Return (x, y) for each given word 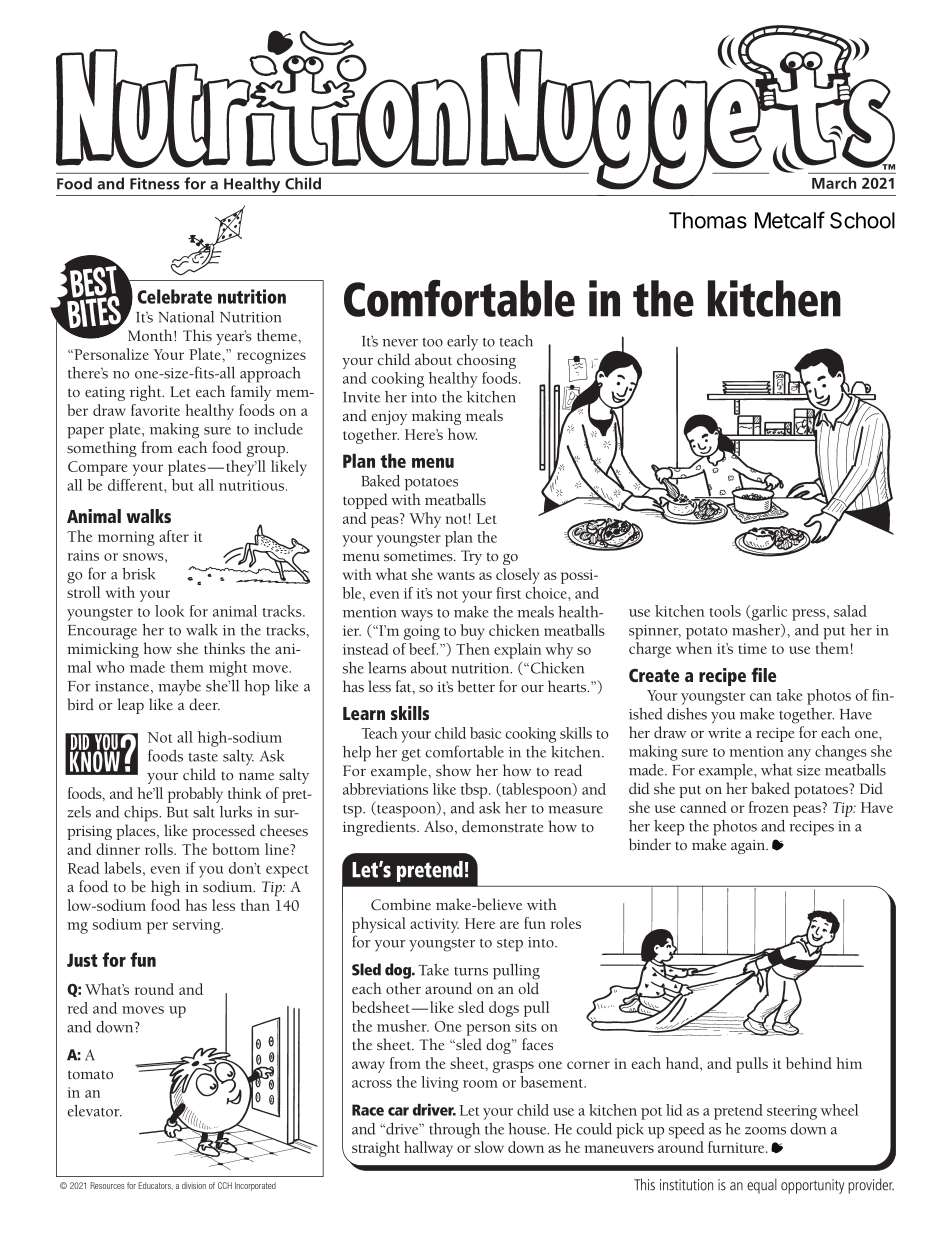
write (724, 733)
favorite (155, 410)
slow (489, 1147)
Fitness (155, 184)
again (749, 847)
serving (197, 926)
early (462, 343)
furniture (737, 1147)
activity (434, 925)
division (194, 1185)
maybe (179, 688)
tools (725, 611)
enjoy (389, 418)
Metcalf (790, 220)
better (476, 686)
